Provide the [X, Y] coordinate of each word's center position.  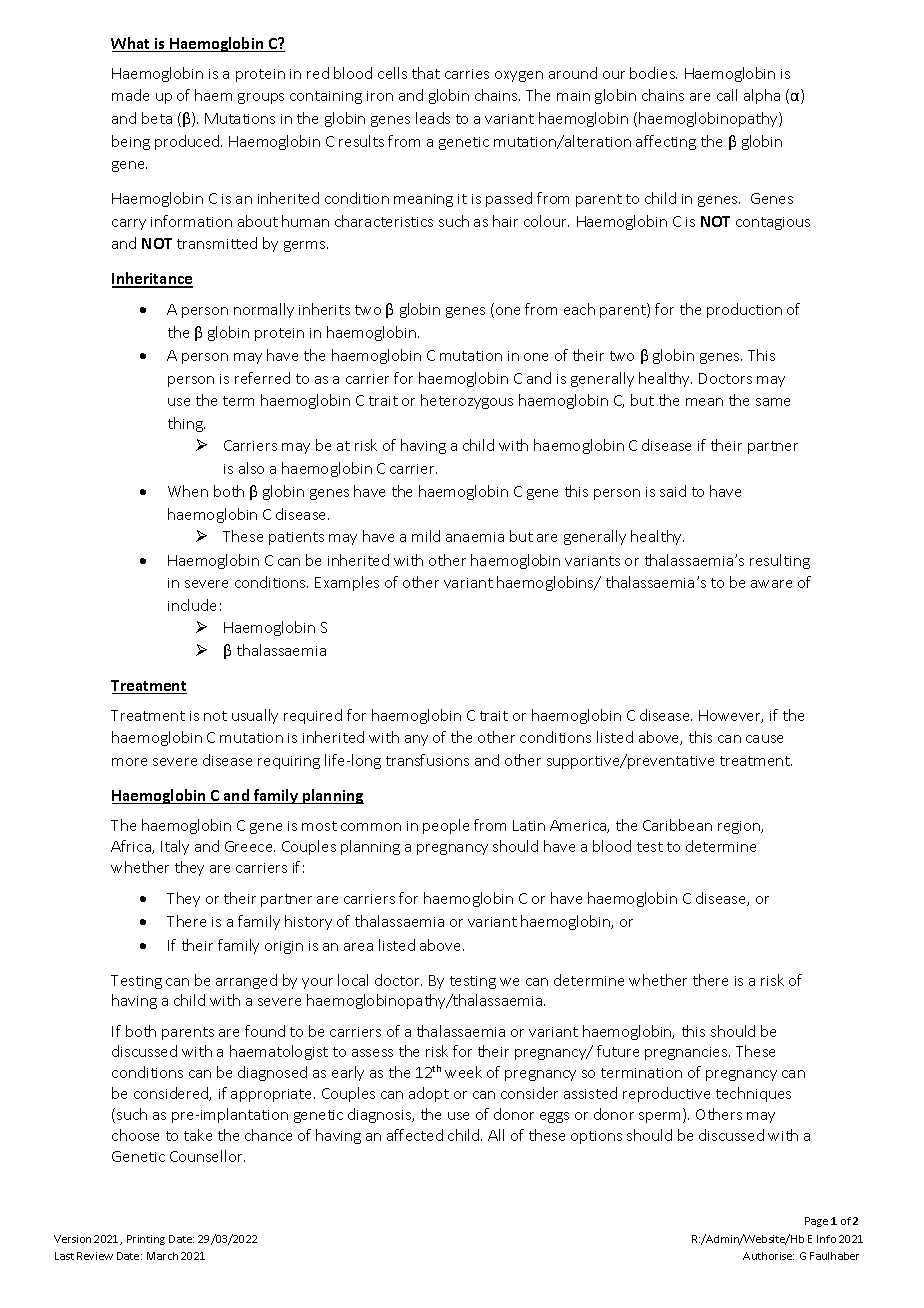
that [426, 73]
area [358, 947]
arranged [246, 981]
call [727, 95]
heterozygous [467, 401]
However [731, 716]
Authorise [768, 1256]
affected [415, 1135]
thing [186, 424]
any [416, 740]
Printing [146, 1240]
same [773, 402]
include [192, 605]
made [130, 95]
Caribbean [677, 825]
